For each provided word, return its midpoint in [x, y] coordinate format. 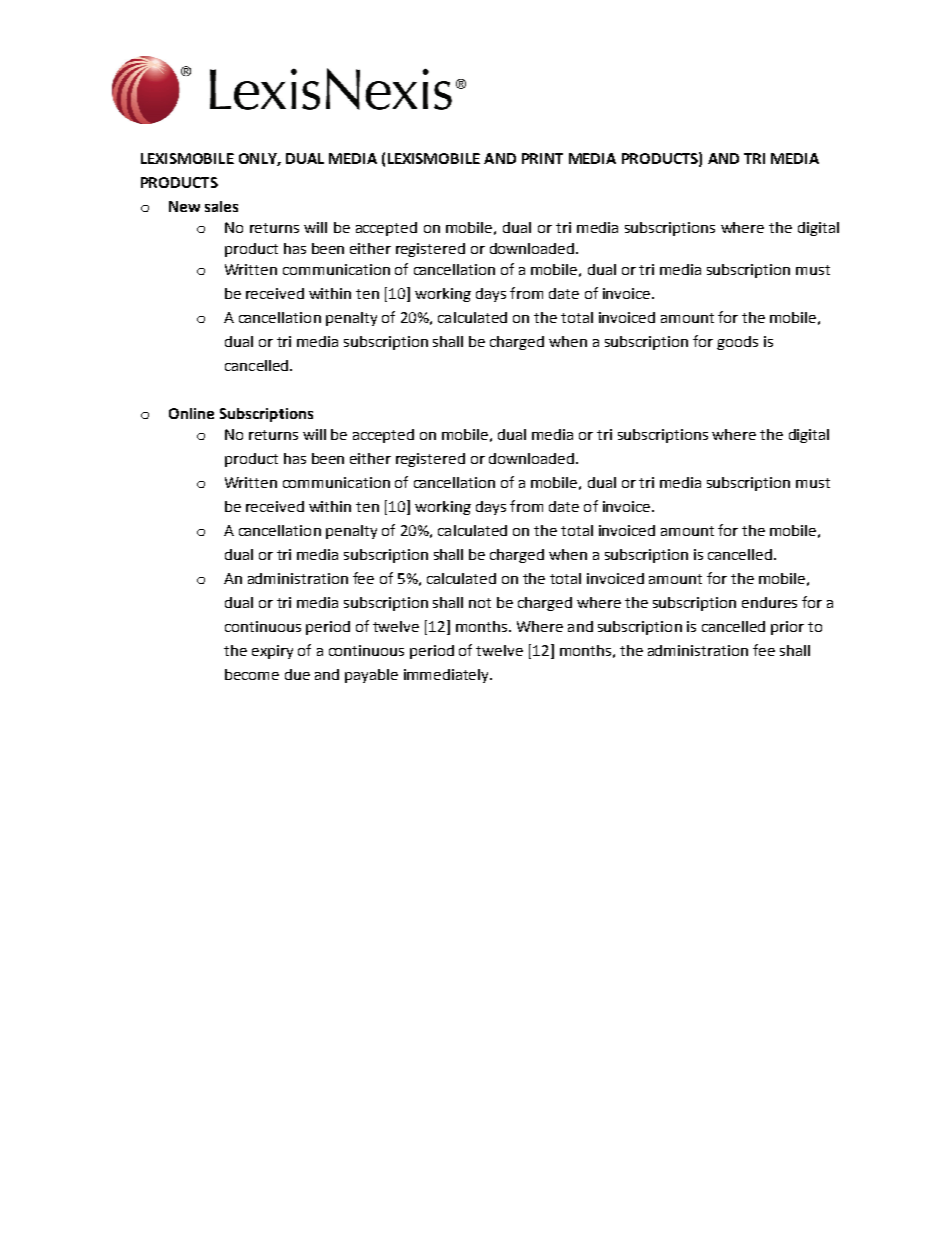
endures [769, 602]
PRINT [542, 158]
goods [737, 343]
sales [221, 206]
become [252, 674]
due [297, 674]
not [480, 603]
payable [371, 676]
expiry [272, 652]
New [184, 206]
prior [787, 628]
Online [191, 413]
